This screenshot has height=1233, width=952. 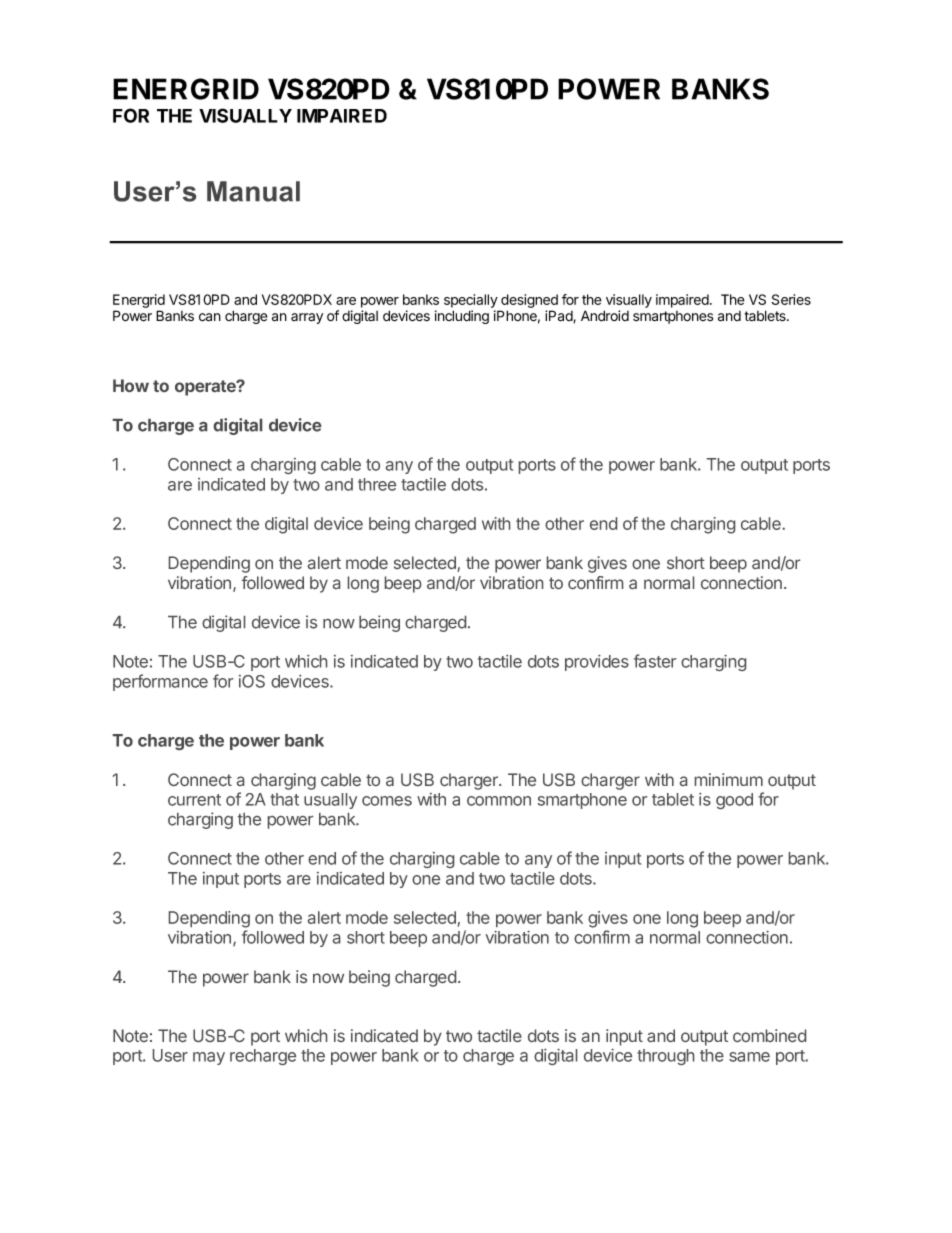 What do you see at coordinates (471, 301) in the screenshot?
I see `specially` at bounding box center [471, 301].
